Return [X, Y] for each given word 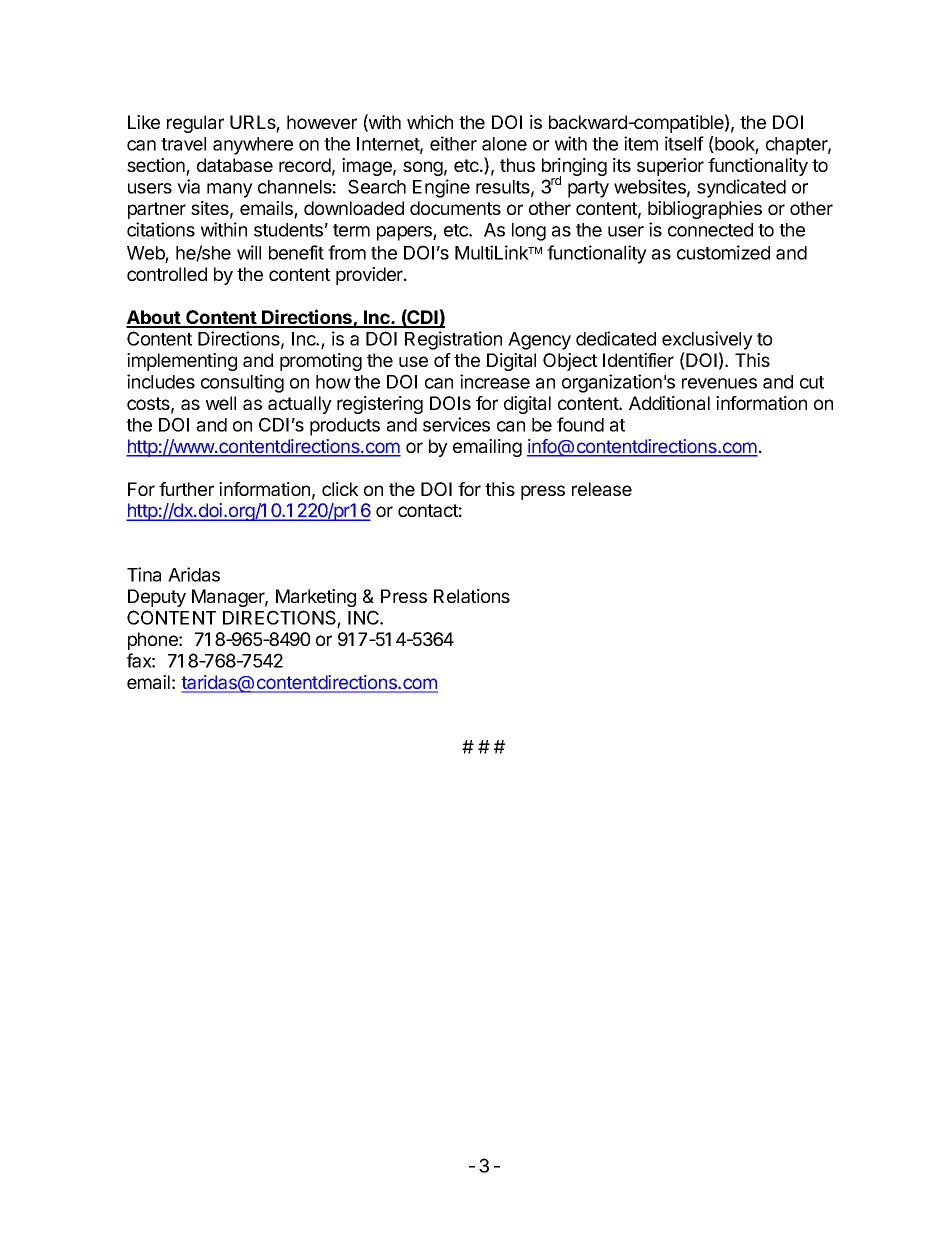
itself [684, 143]
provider [370, 276]
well [221, 403]
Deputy [157, 598]
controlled [167, 274]
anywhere [253, 146]
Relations [472, 596]
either [453, 143]
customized [723, 252]
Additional [669, 403]
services [456, 424]
